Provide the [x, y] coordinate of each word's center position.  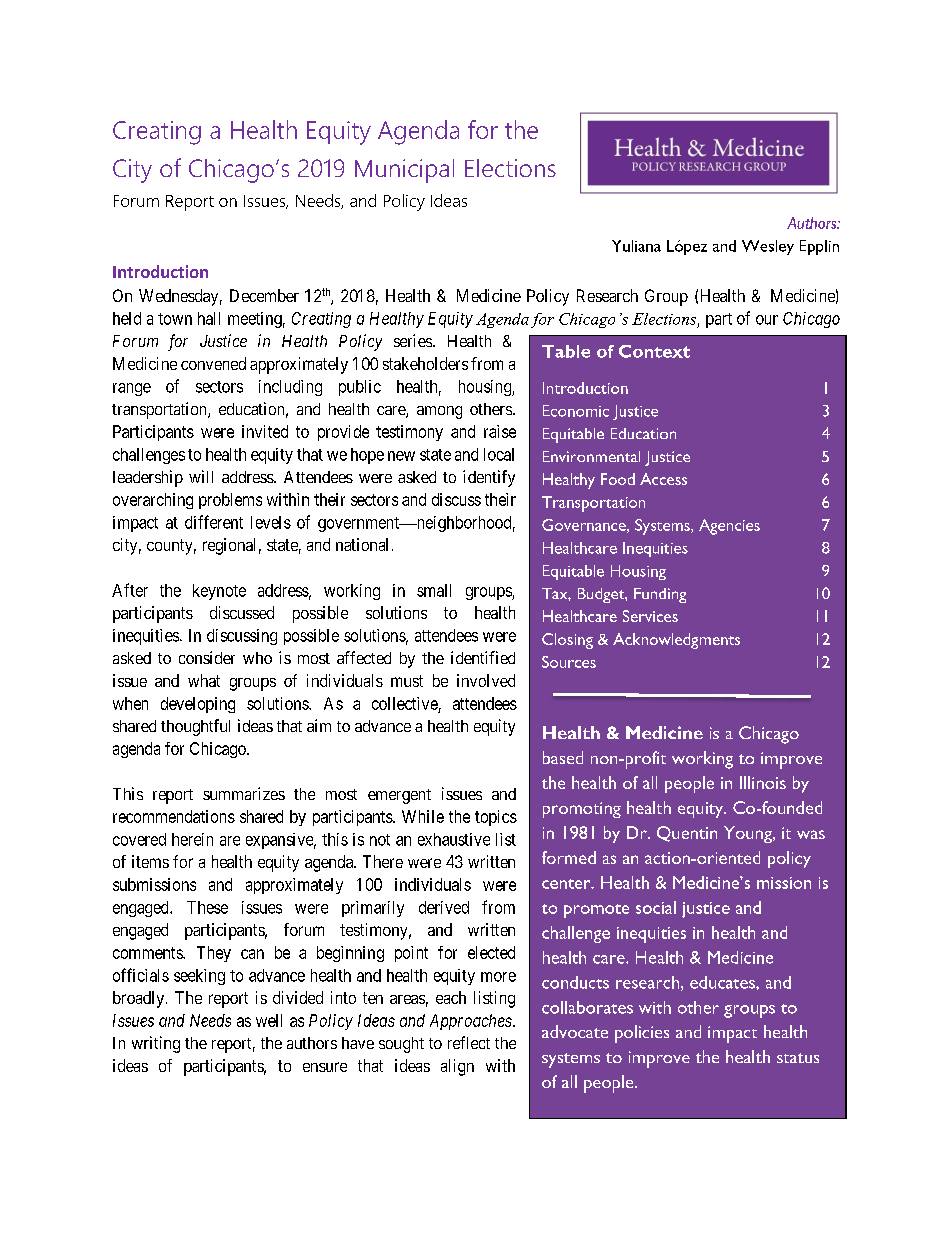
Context [654, 351]
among [439, 412]
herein [192, 839]
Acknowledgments [676, 641]
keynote [219, 592]
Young [749, 834]
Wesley [768, 247]
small [434, 590]
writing [156, 1044]
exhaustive [454, 839]
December [264, 295]
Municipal [404, 171]
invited [265, 431]
